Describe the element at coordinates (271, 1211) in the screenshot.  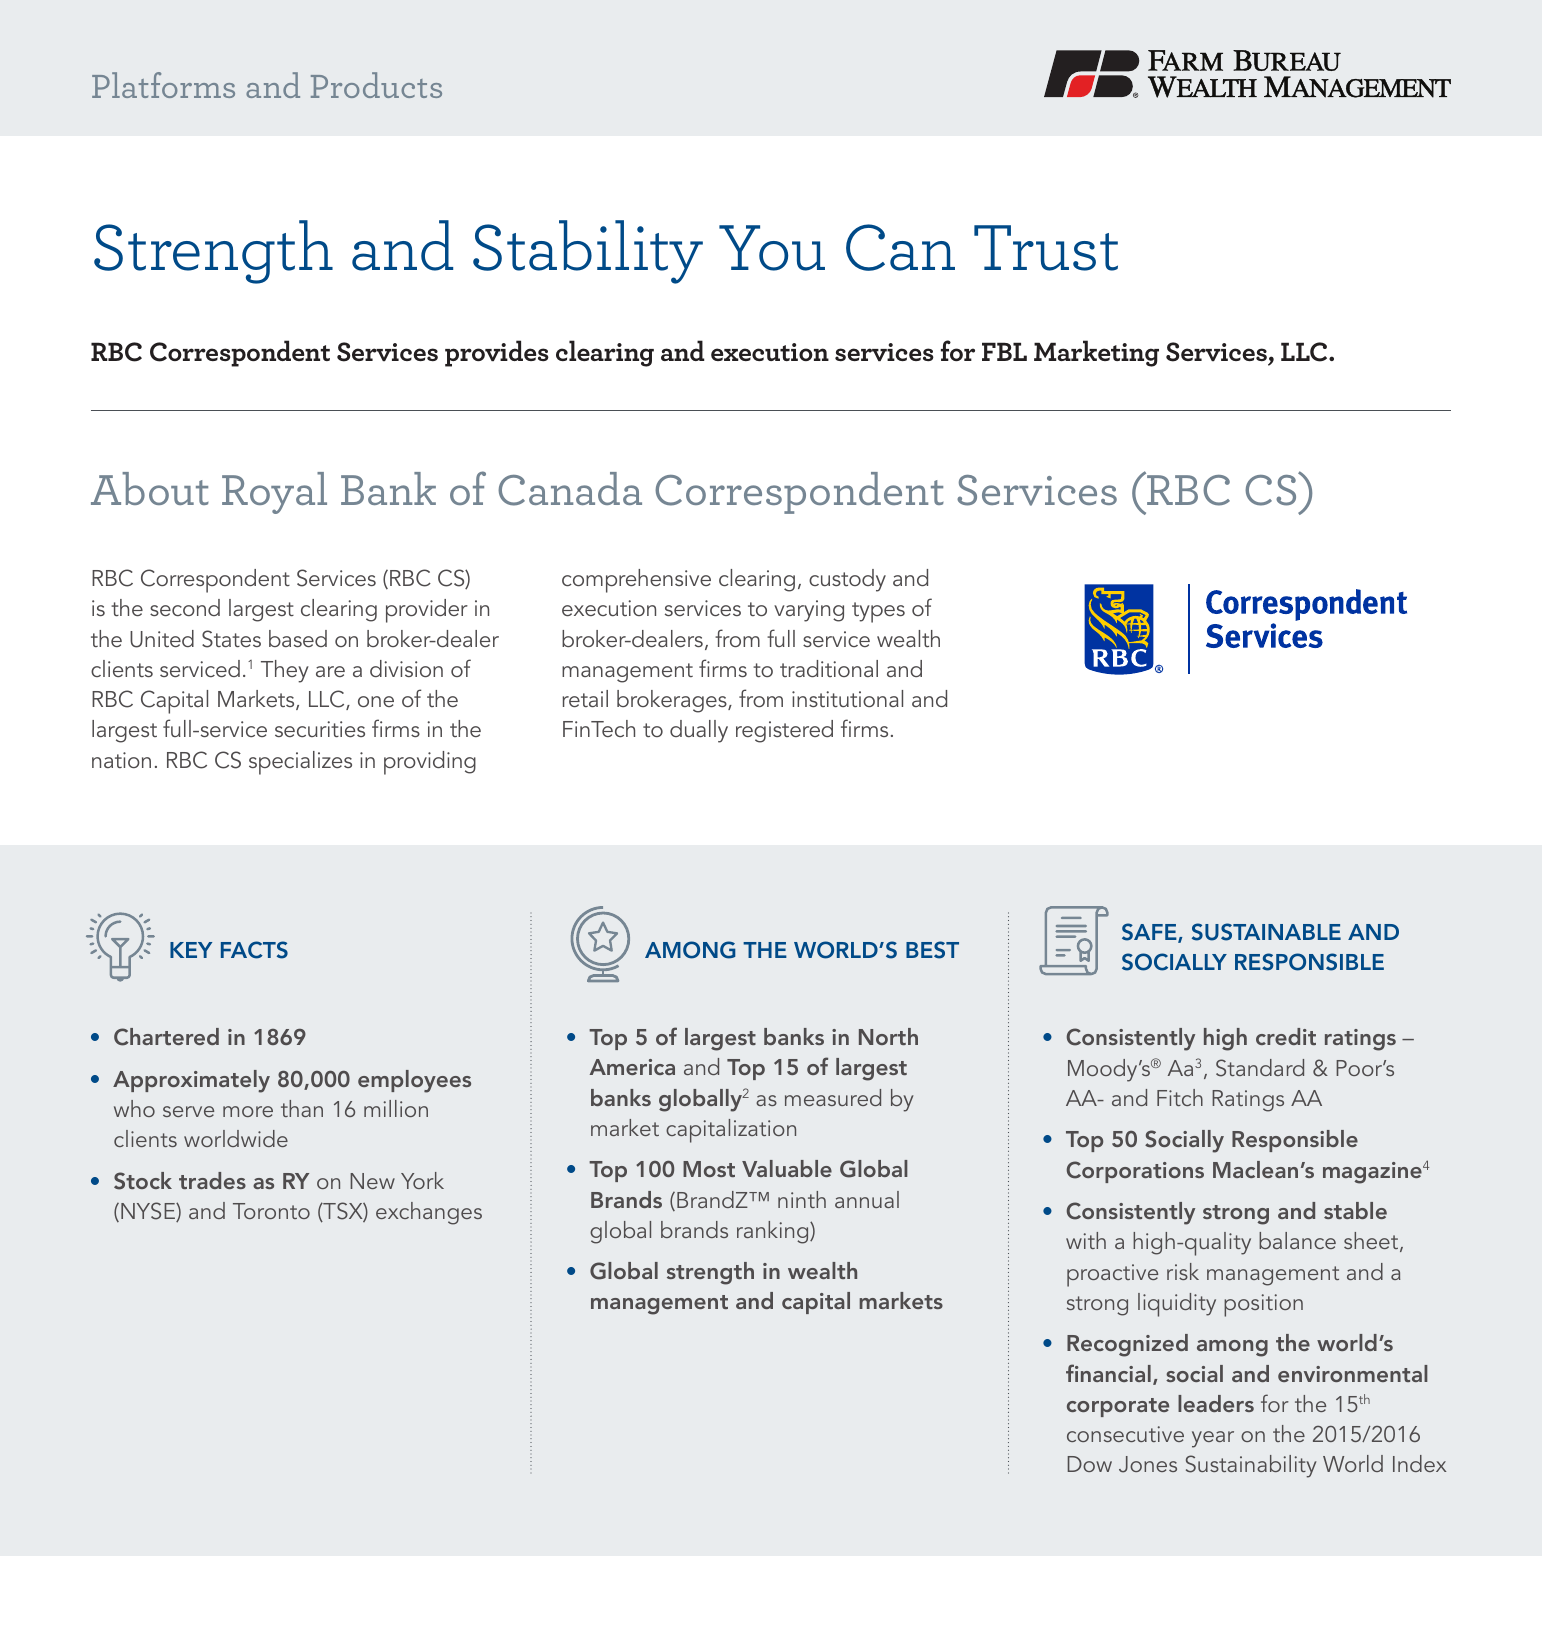
I see `Toronto` at that location.
